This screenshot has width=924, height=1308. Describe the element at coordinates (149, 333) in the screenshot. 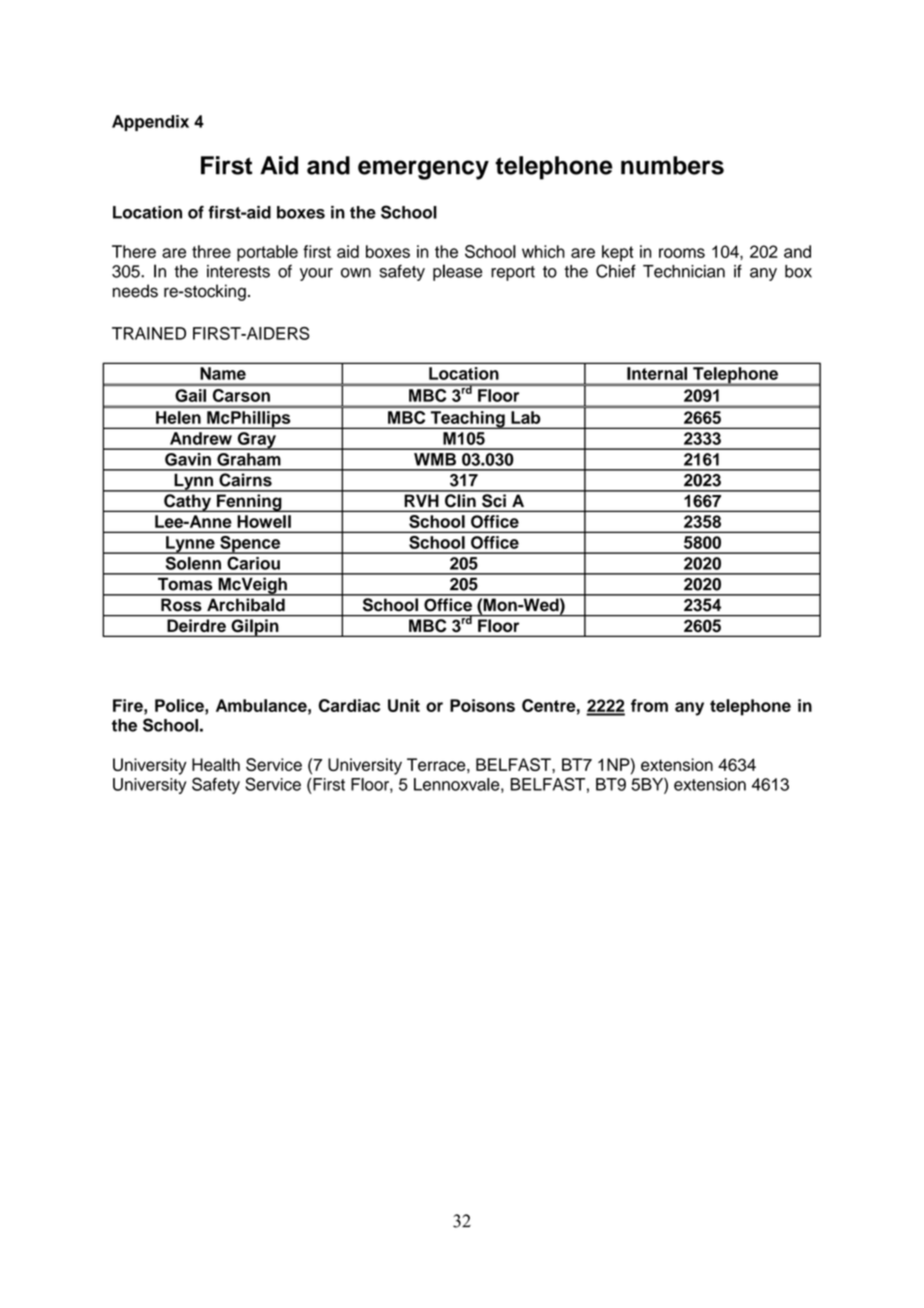

I see `TRAINED` at that location.
